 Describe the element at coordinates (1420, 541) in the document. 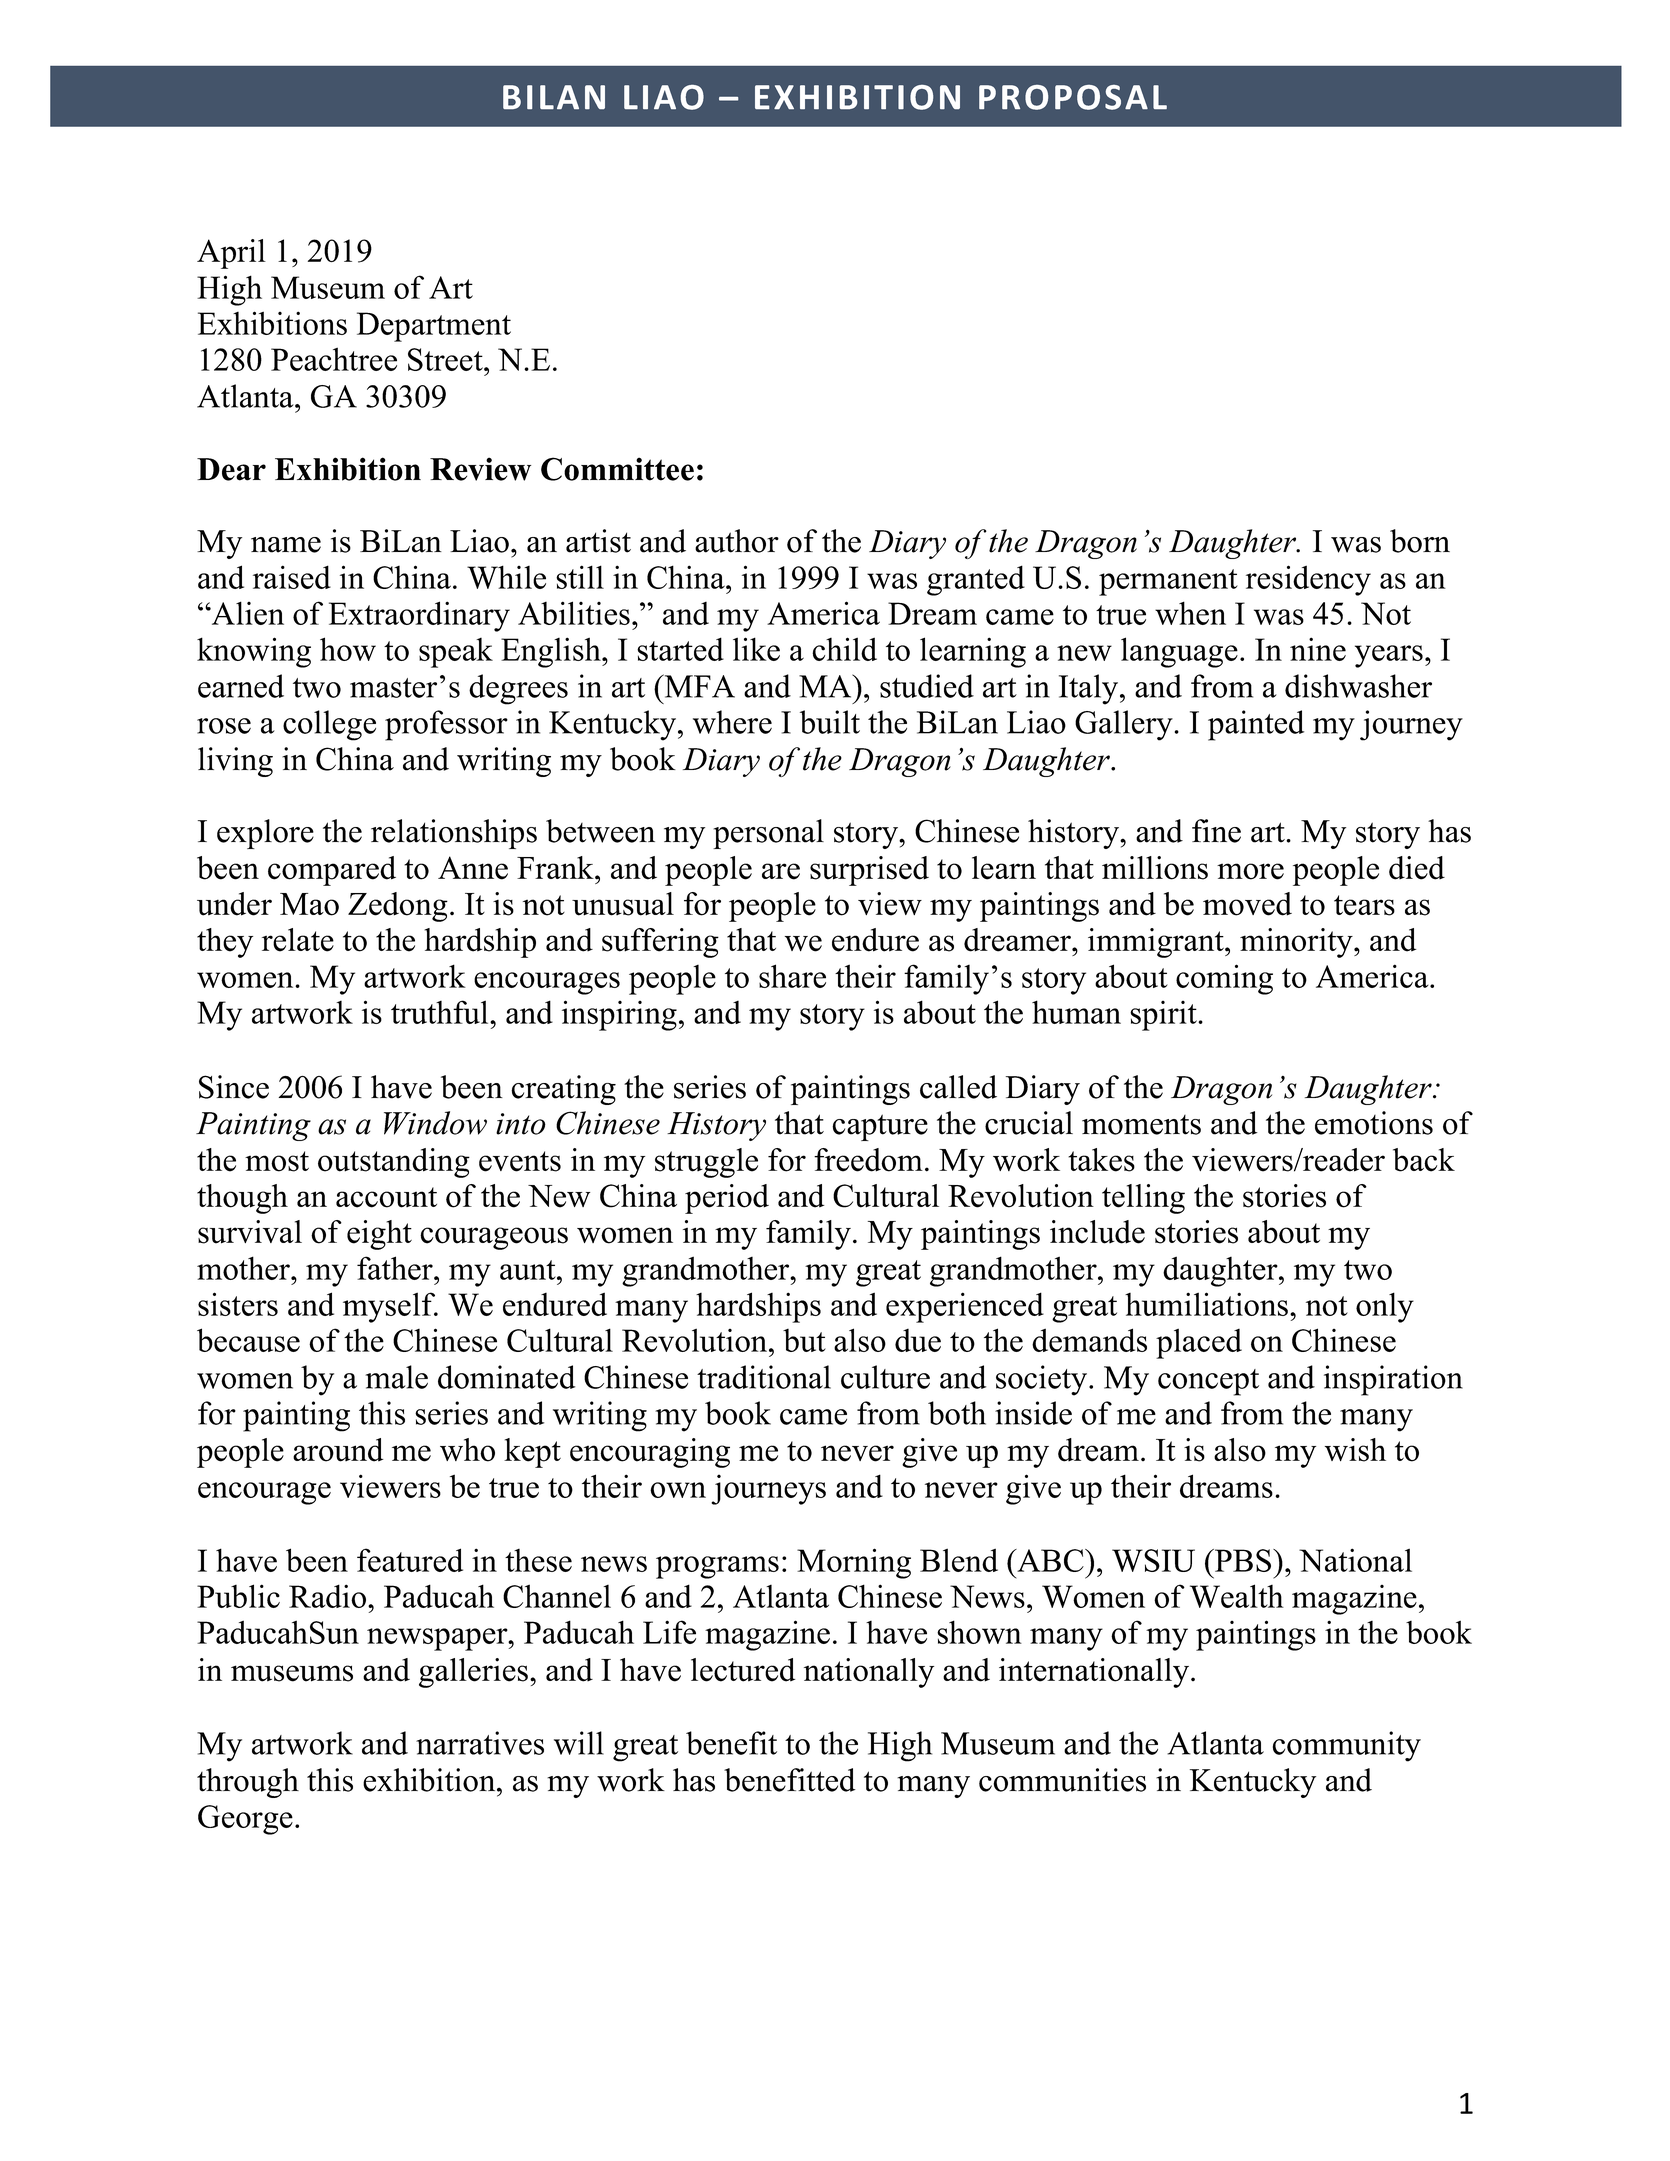

I see `born` at that location.
